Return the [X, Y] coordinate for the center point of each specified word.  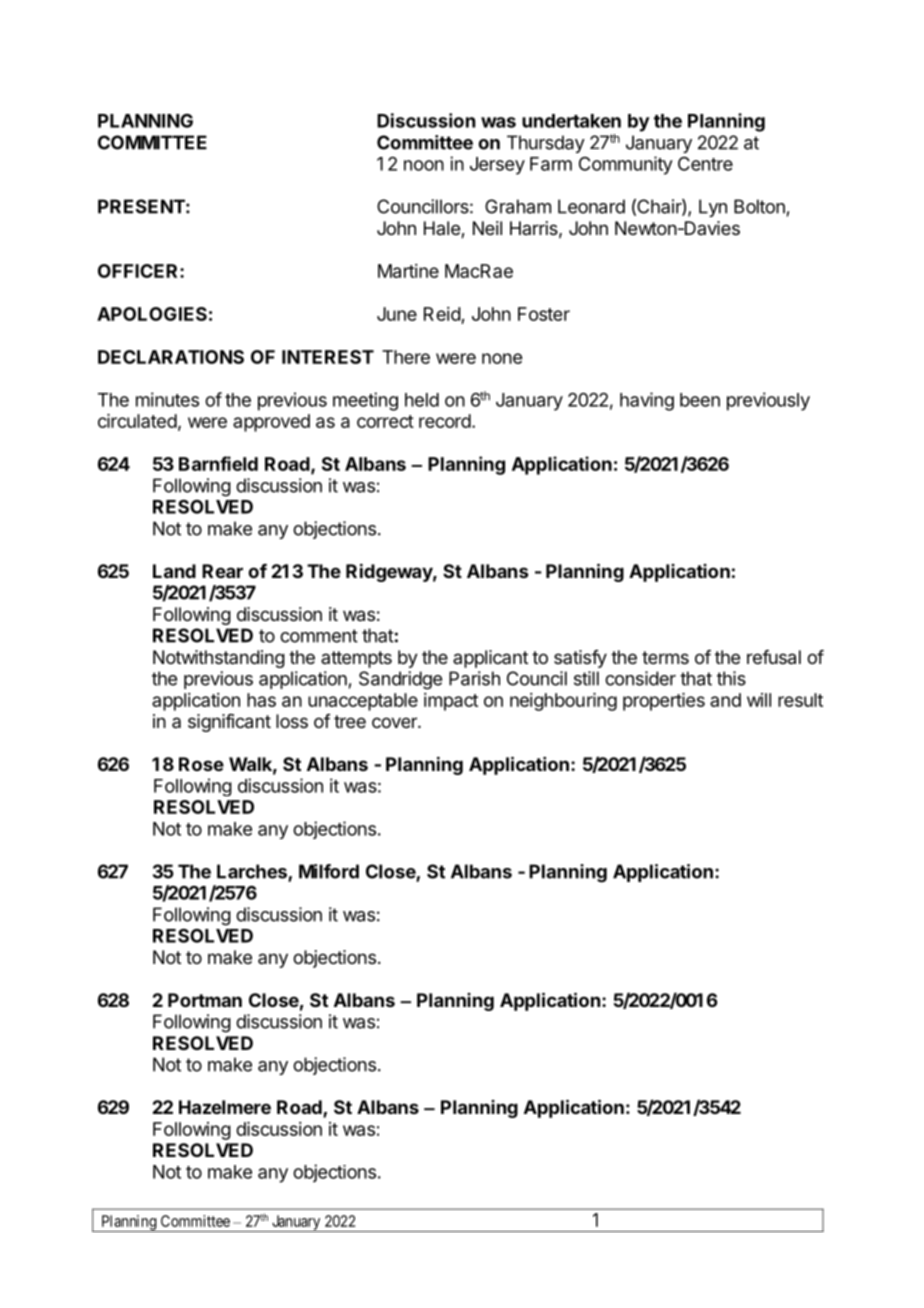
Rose [201, 764]
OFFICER [139, 271]
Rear [222, 571]
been [700, 400]
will [759, 700]
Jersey [497, 166]
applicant [490, 659]
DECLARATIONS [171, 357]
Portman [205, 1000]
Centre [705, 164]
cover [395, 722]
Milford [329, 871]
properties [664, 702]
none [502, 358]
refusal [774, 657]
